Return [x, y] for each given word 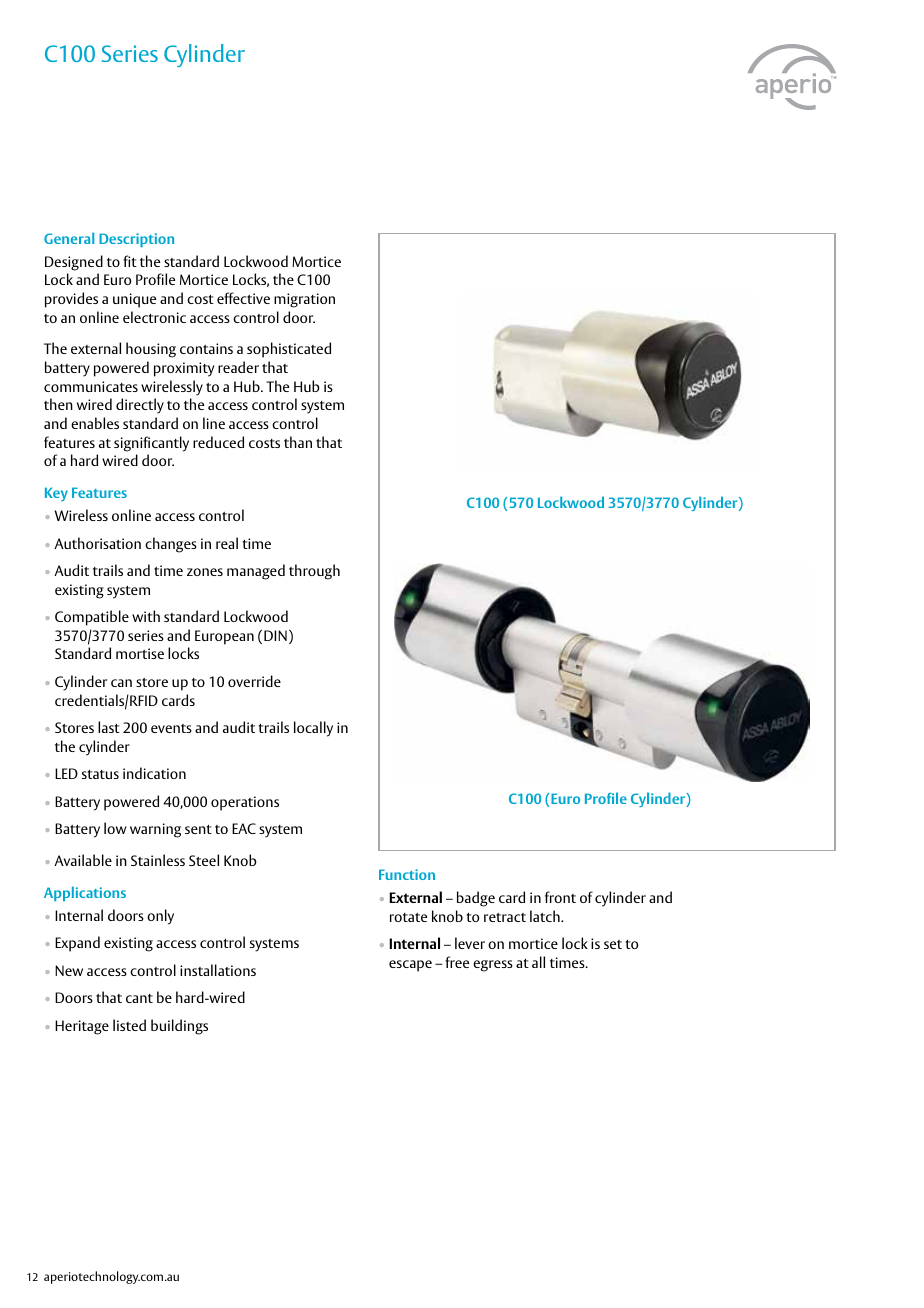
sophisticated [289, 350]
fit [130, 261]
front [560, 897]
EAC [244, 828]
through [314, 572]
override [254, 681]
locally [313, 729]
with [146, 616]
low [115, 828]
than [298, 442]
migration [304, 300]
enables [95, 423]
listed [129, 1025]
